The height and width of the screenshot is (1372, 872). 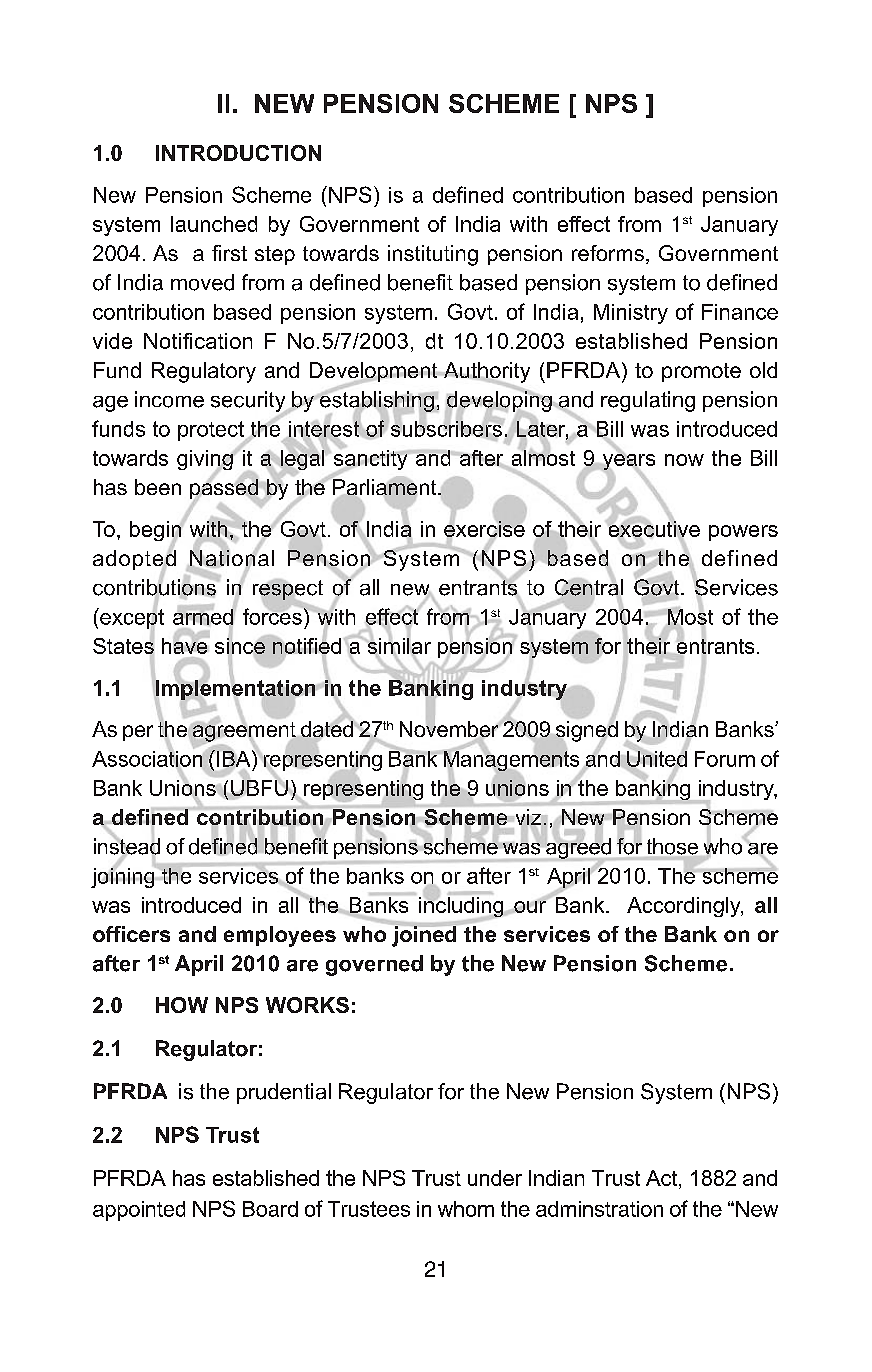 I want to click on instituting, so click(x=433, y=255).
